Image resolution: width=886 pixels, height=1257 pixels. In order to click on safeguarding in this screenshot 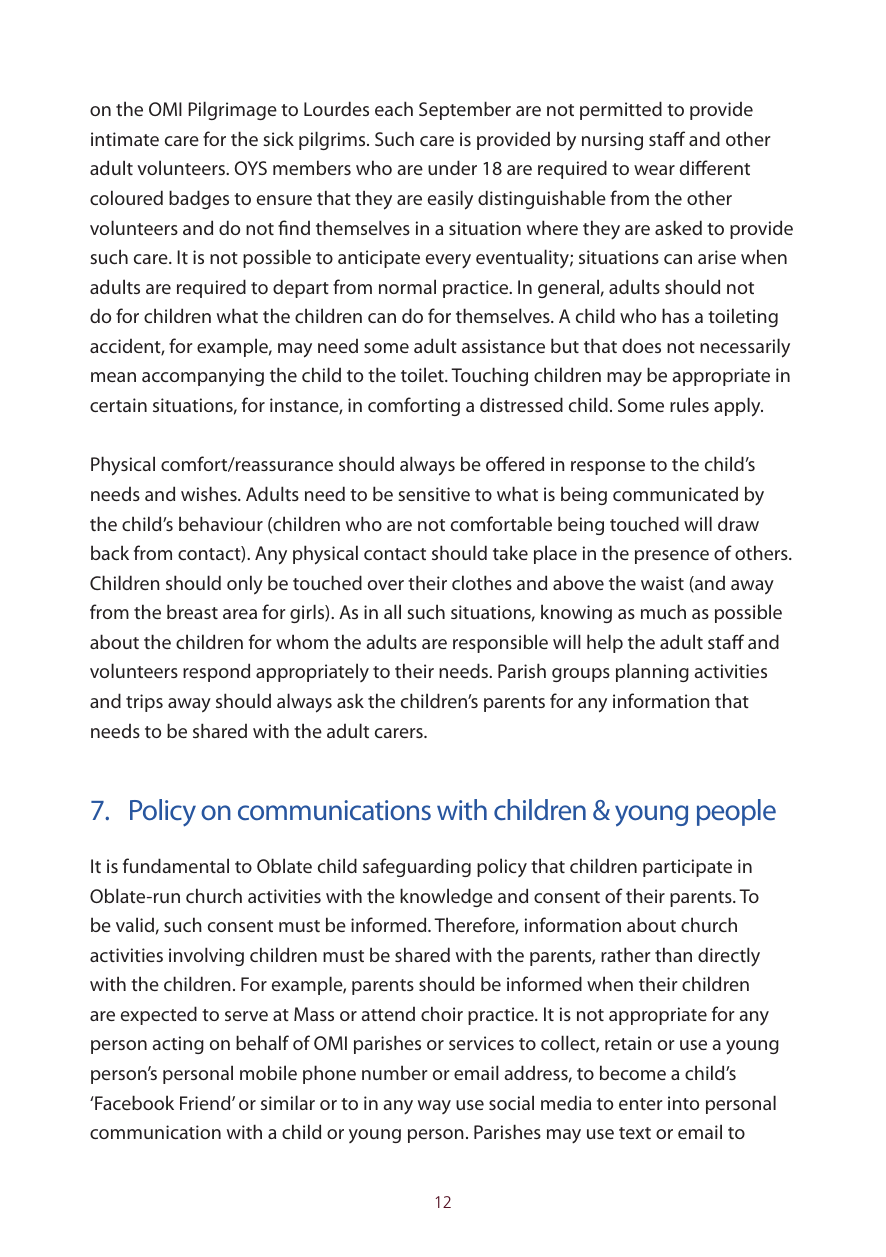, I will do `click(417, 867)`.
